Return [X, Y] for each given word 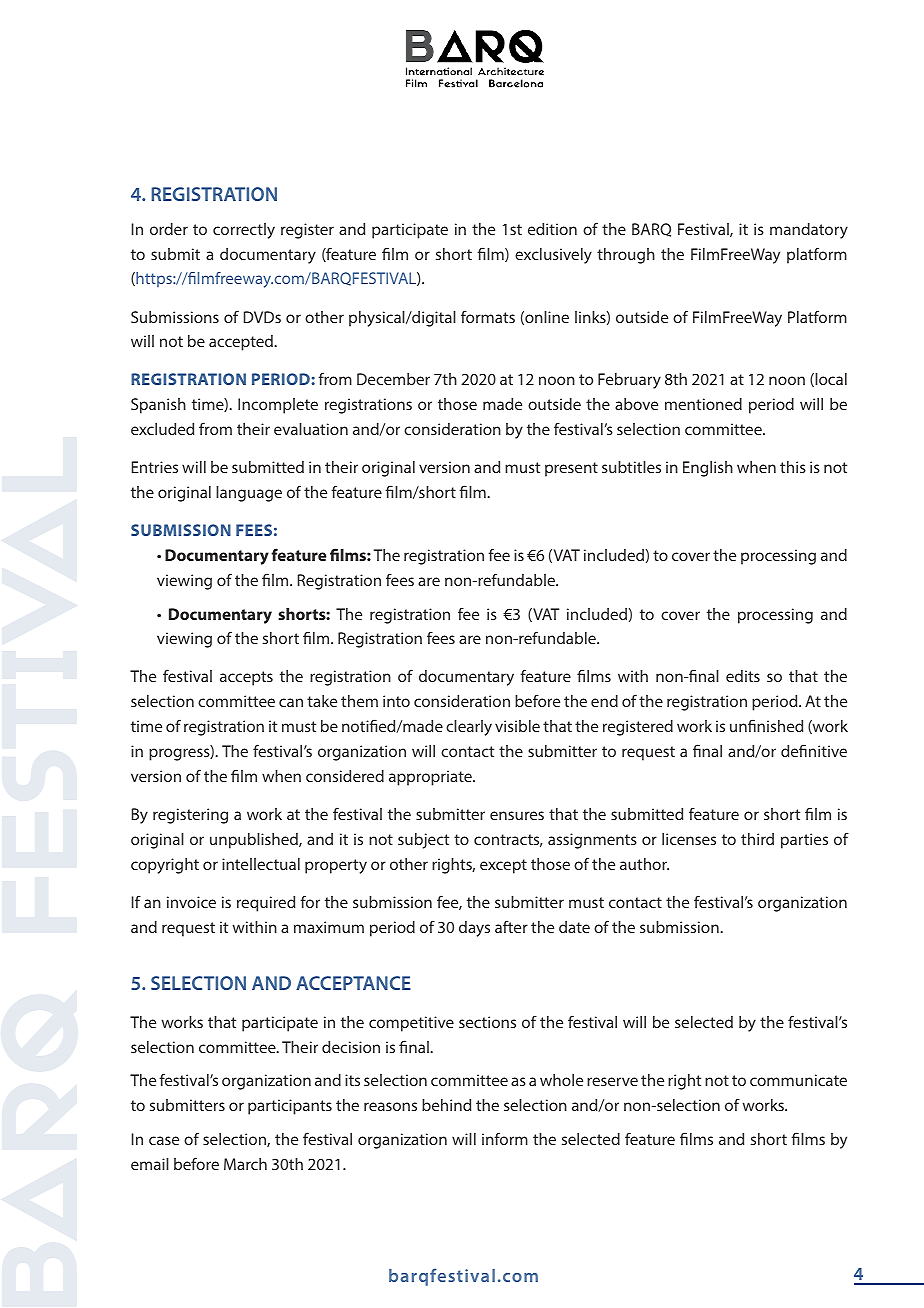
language [249, 494]
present [571, 469]
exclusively [553, 256]
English [708, 469]
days [474, 929]
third [757, 839]
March [245, 1164]
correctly [244, 231]
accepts [246, 678]
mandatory [809, 231]
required [266, 904]
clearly [469, 728]
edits [743, 676]
